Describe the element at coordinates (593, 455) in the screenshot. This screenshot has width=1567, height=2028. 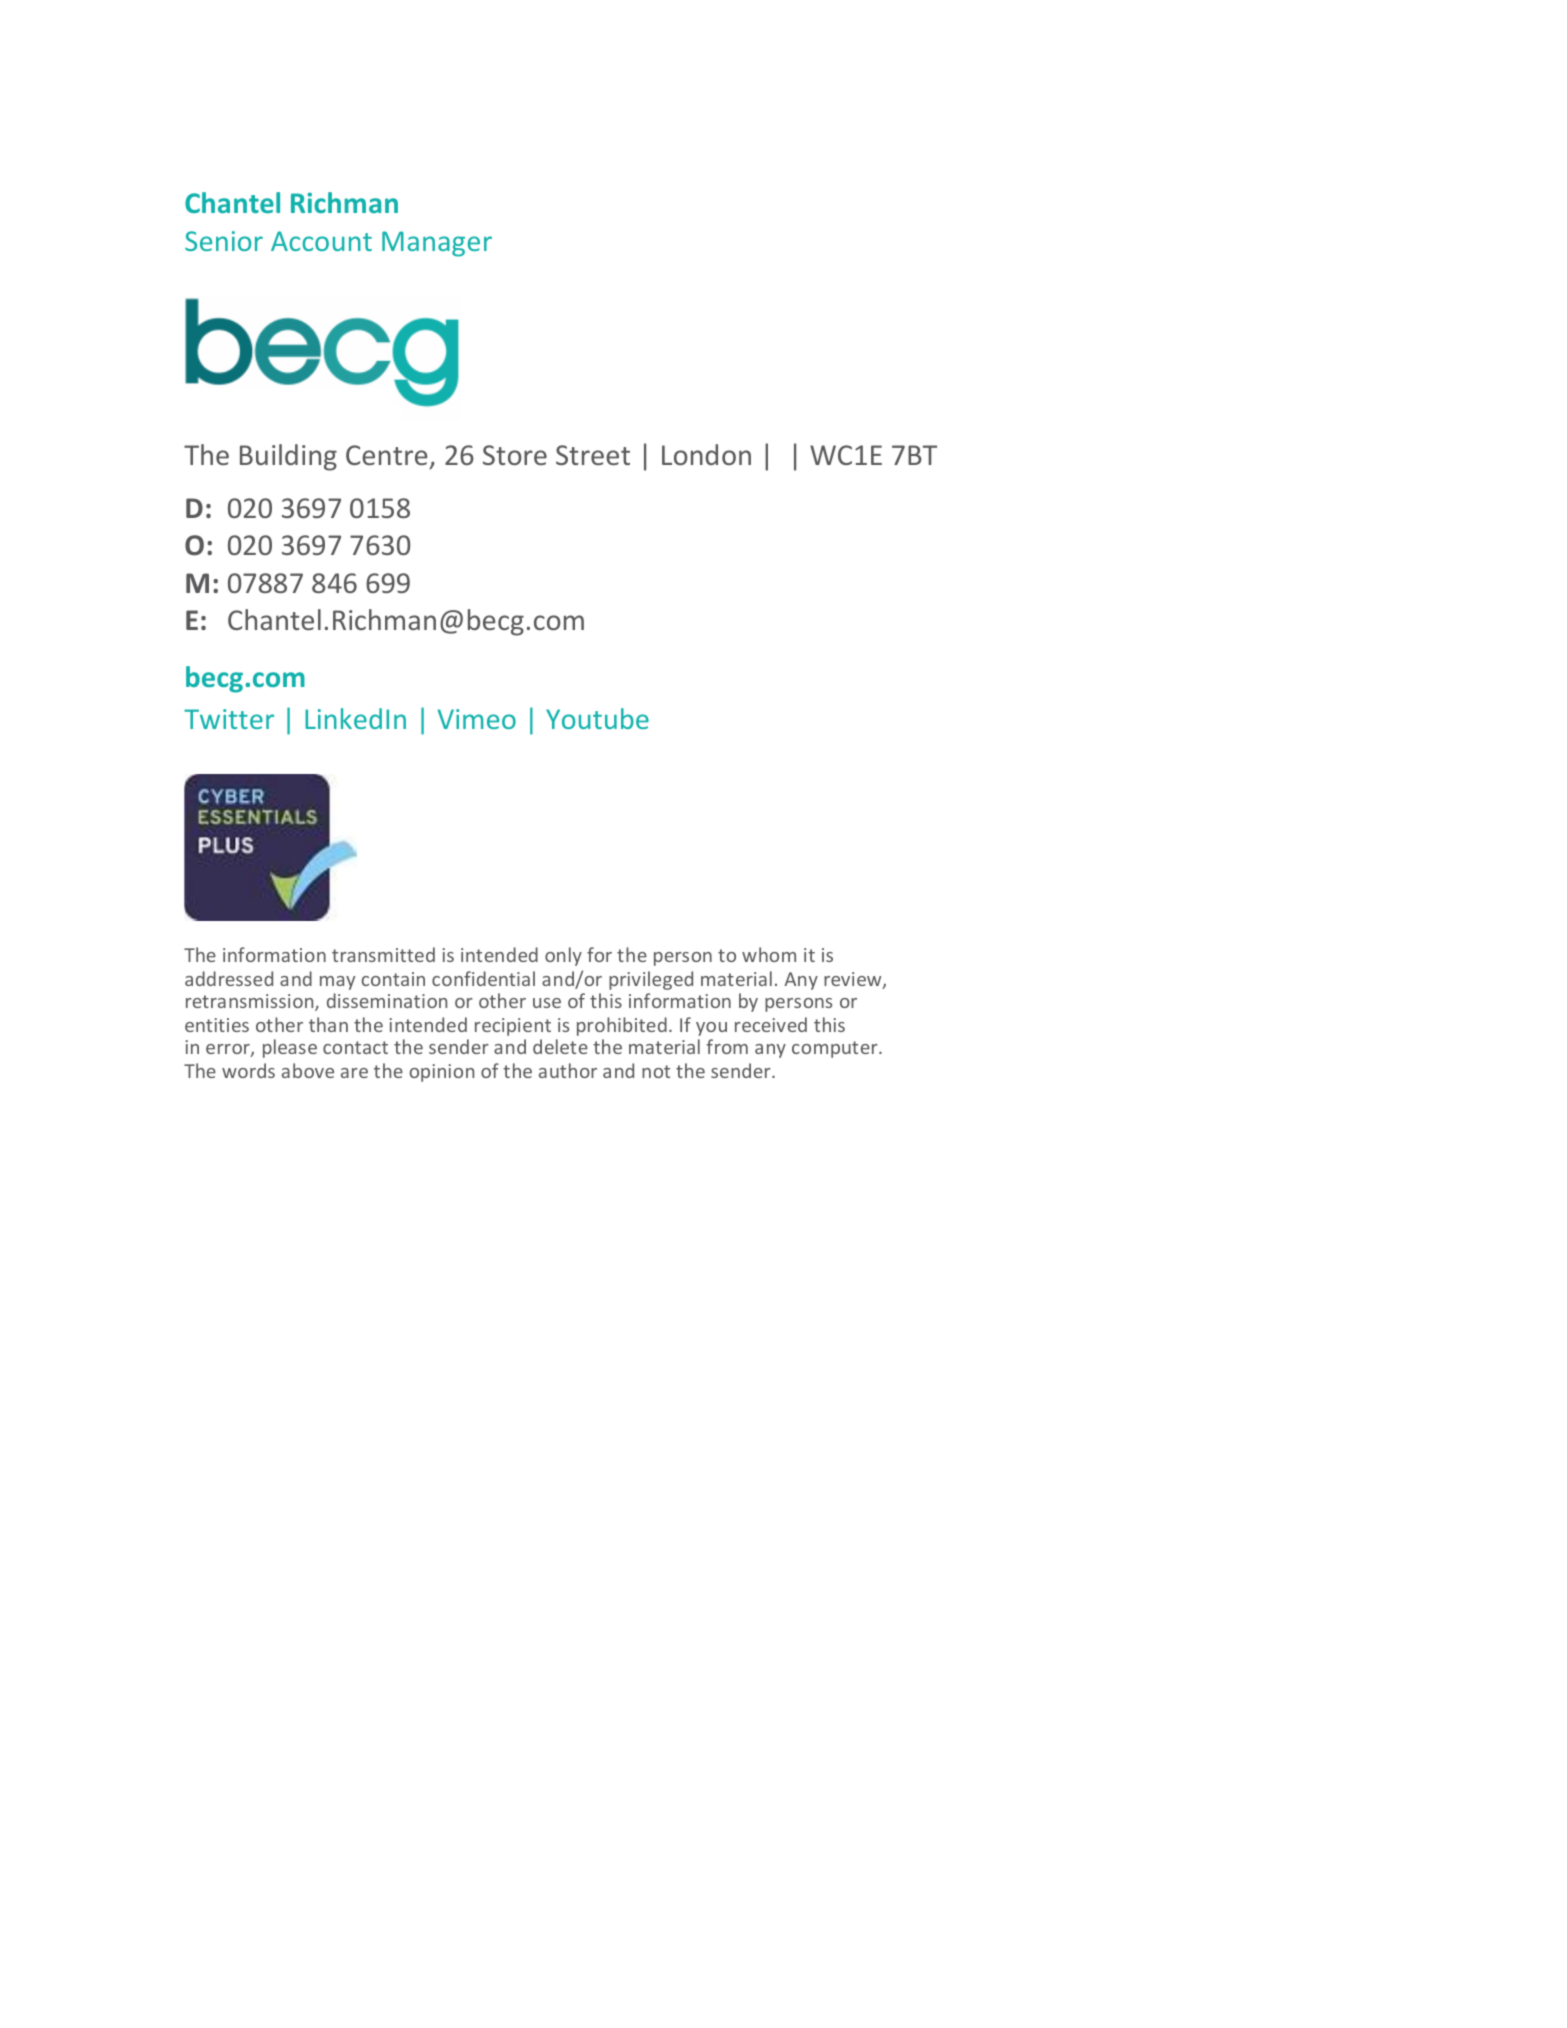
I see `Street` at that location.
